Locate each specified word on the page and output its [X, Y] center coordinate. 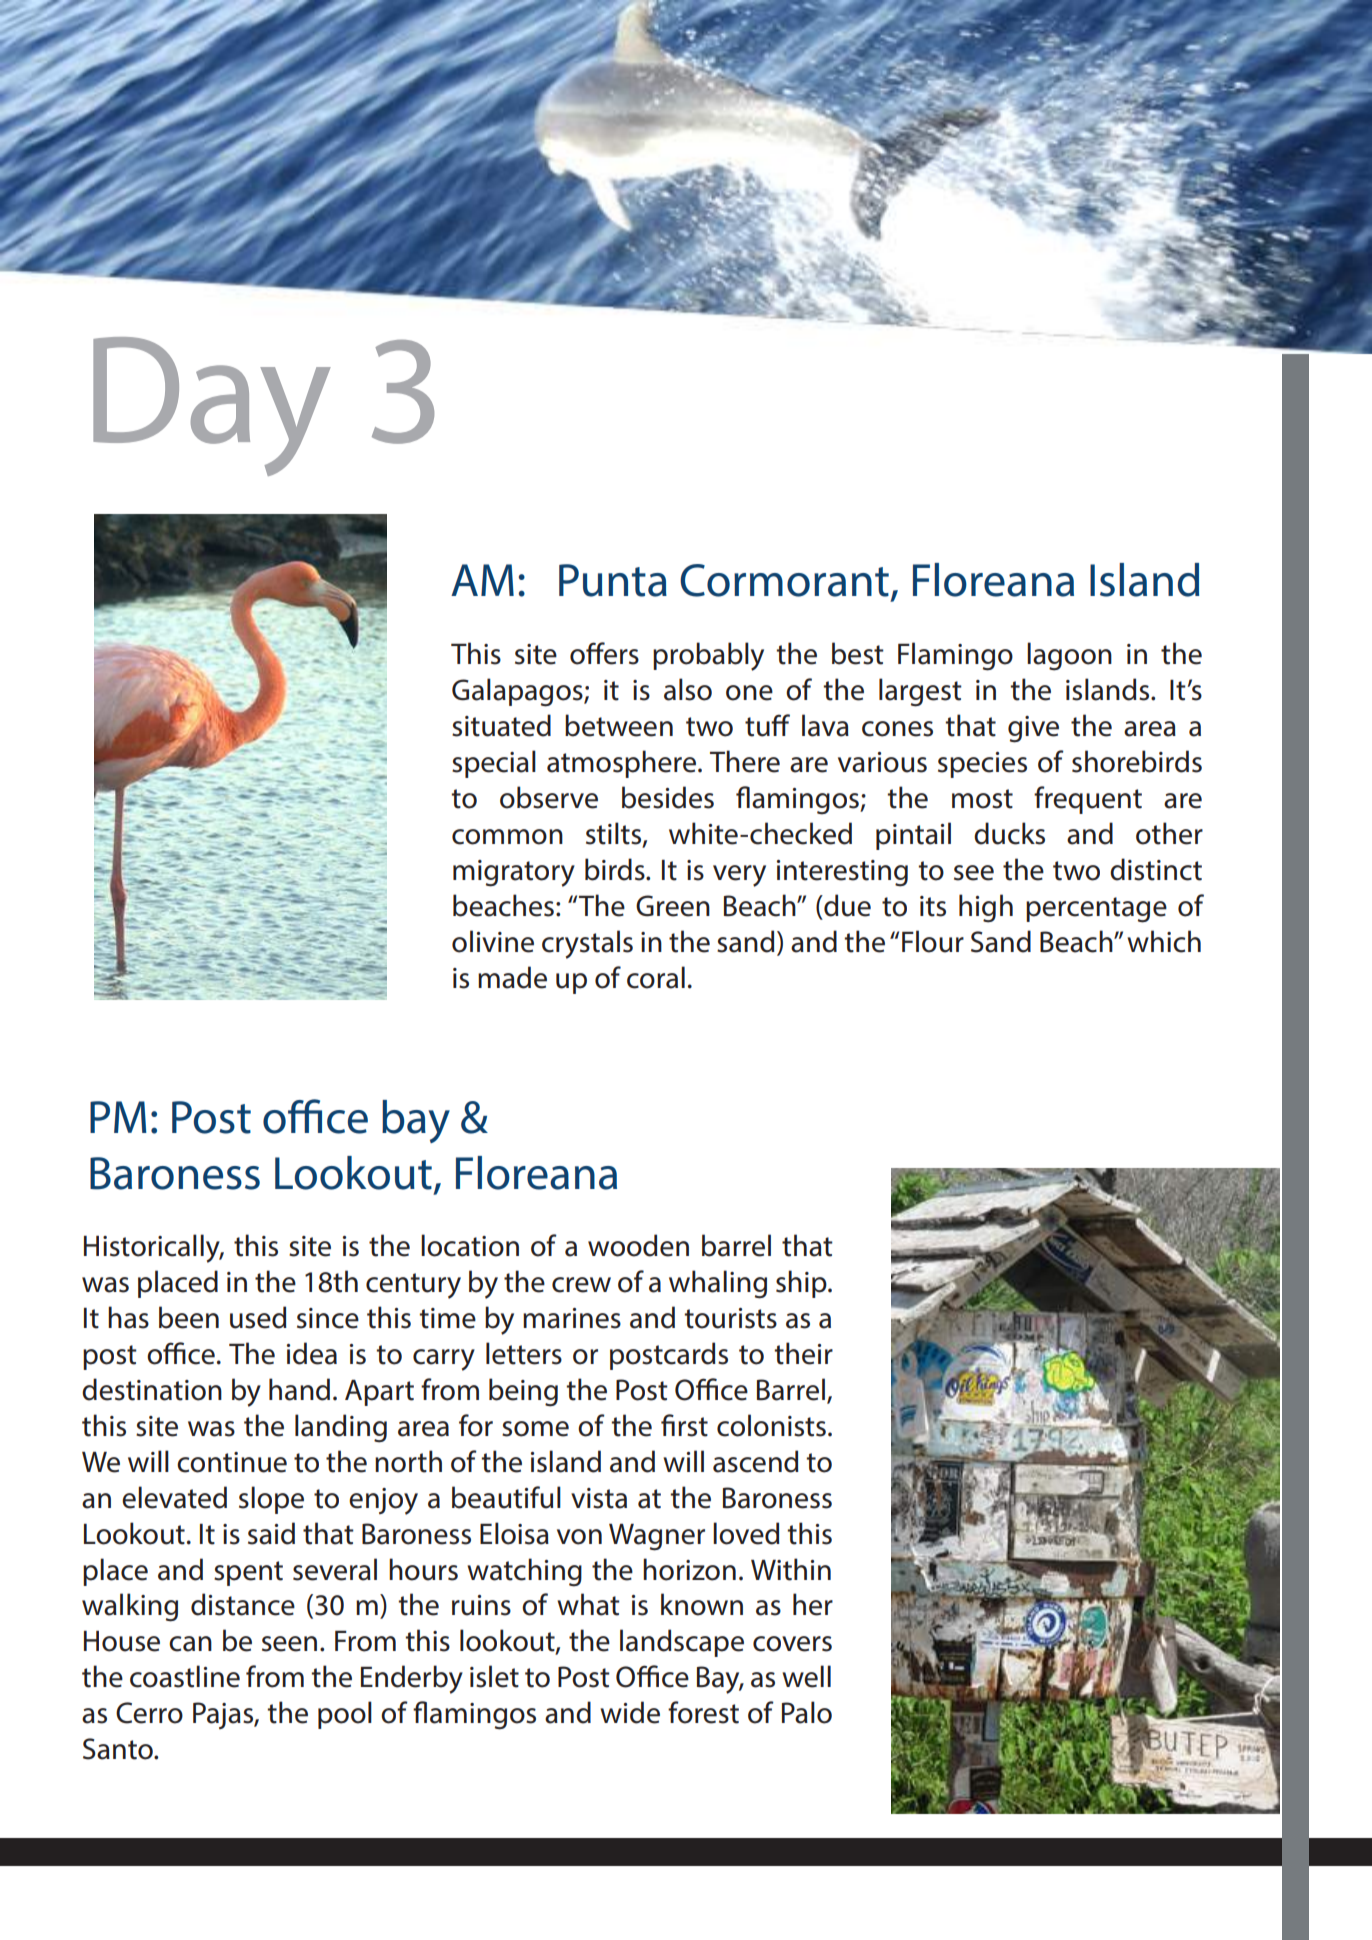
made [512, 977]
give [1033, 729]
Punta [613, 580]
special [494, 764]
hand [299, 1389]
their [803, 1353]
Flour [933, 941]
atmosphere [621, 764]
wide [630, 1712]
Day [212, 406]
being [523, 1392]
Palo [807, 1712]
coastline [185, 1676]
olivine [493, 941]
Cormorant [784, 580]
